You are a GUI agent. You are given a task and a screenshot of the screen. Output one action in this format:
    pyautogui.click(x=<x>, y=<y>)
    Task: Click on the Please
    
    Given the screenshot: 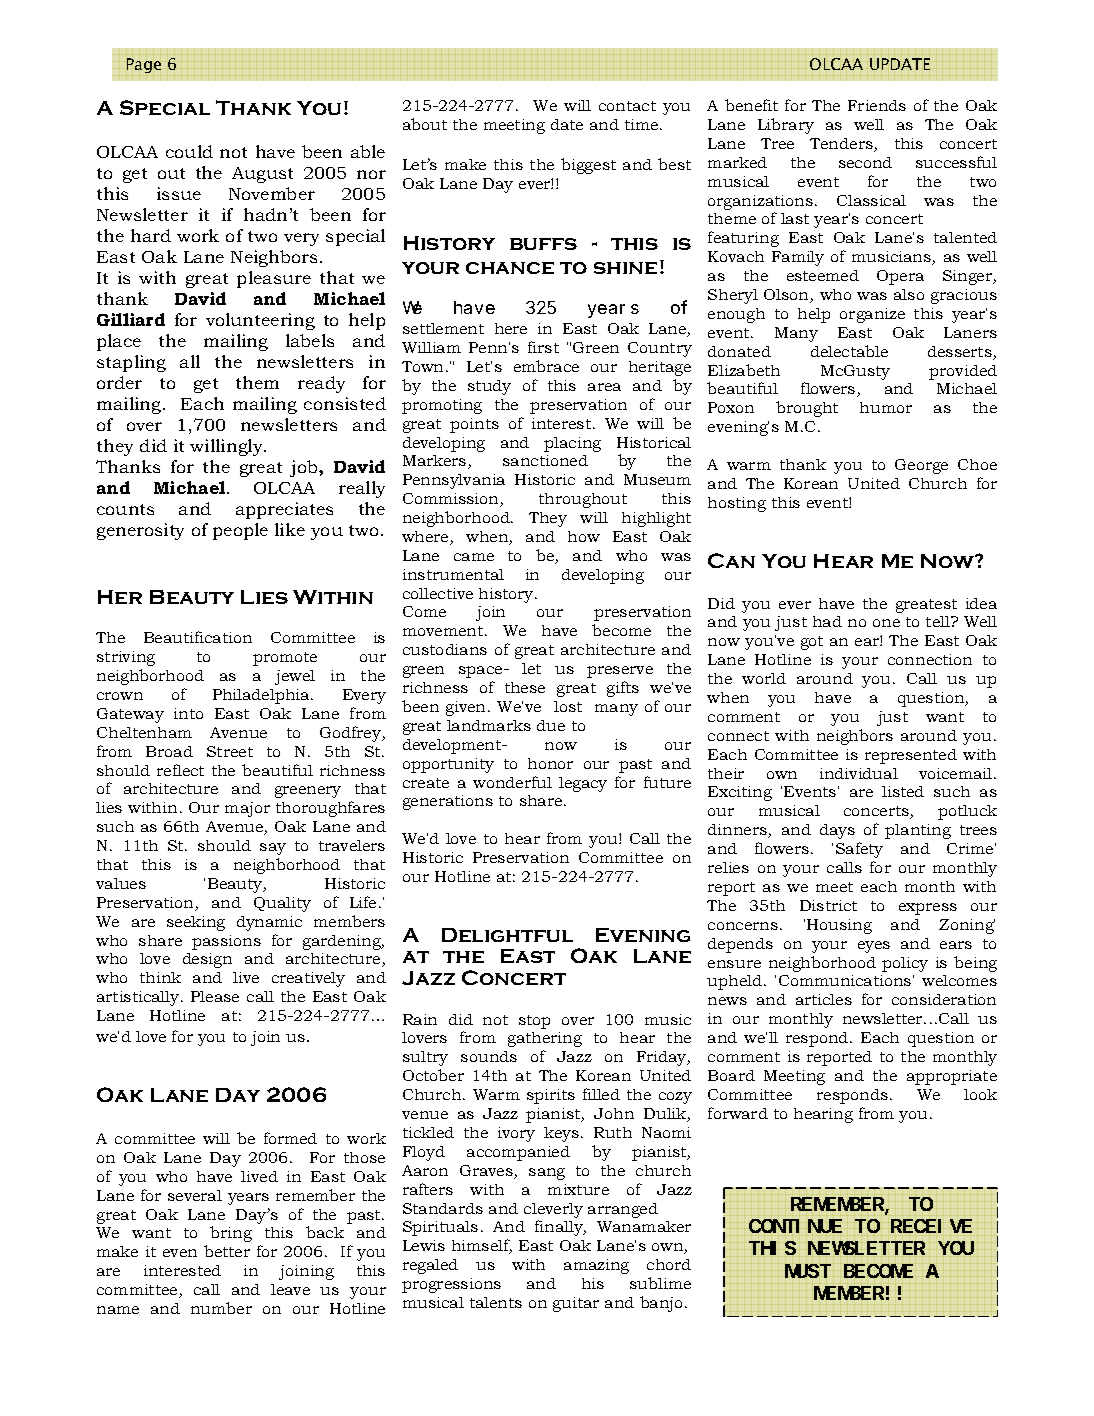 What is the action you would take?
    pyautogui.click(x=215, y=996)
